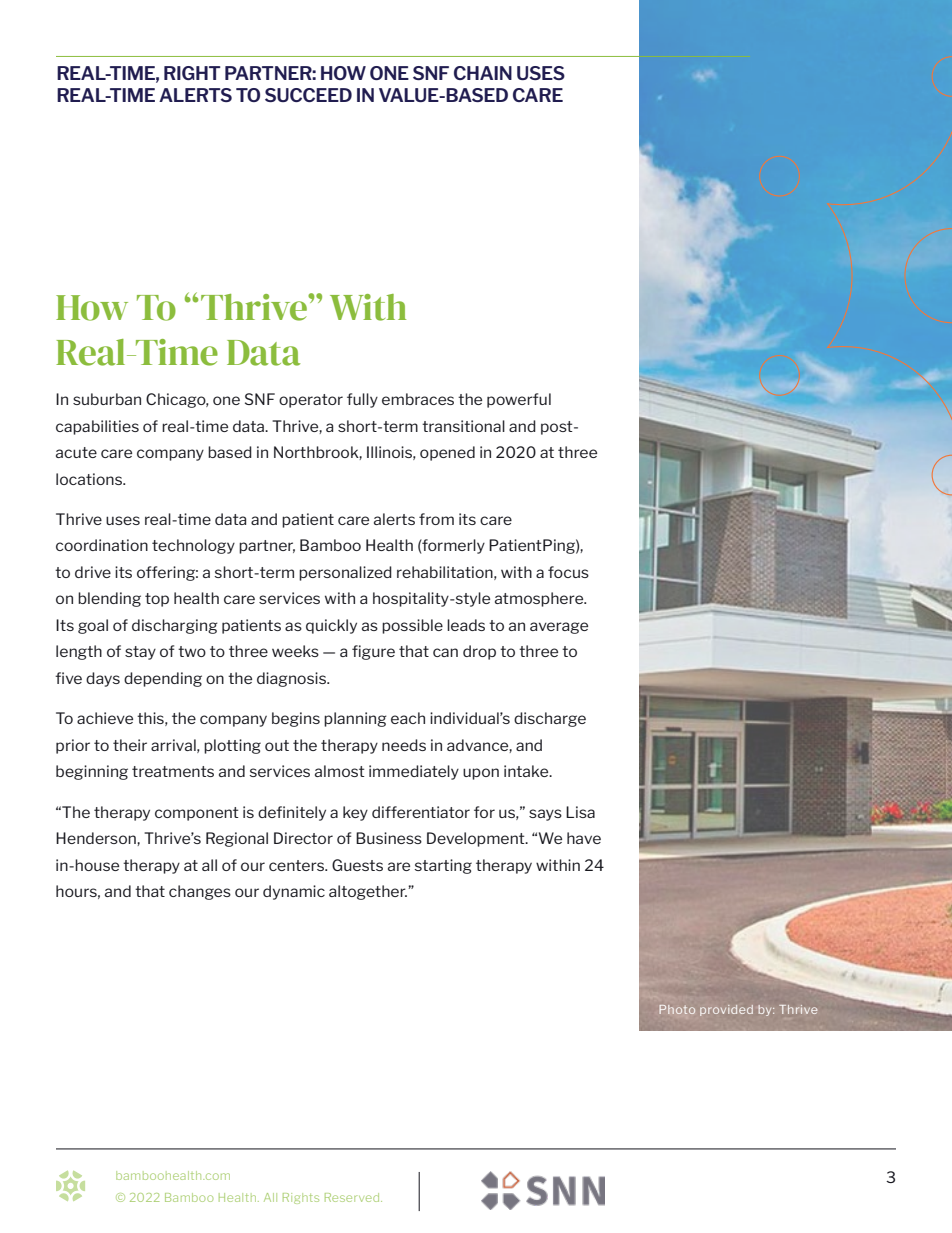 The height and width of the screenshot is (1233, 952). What do you see at coordinates (580, 812) in the screenshot?
I see `Lisa` at bounding box center [580, 812].
